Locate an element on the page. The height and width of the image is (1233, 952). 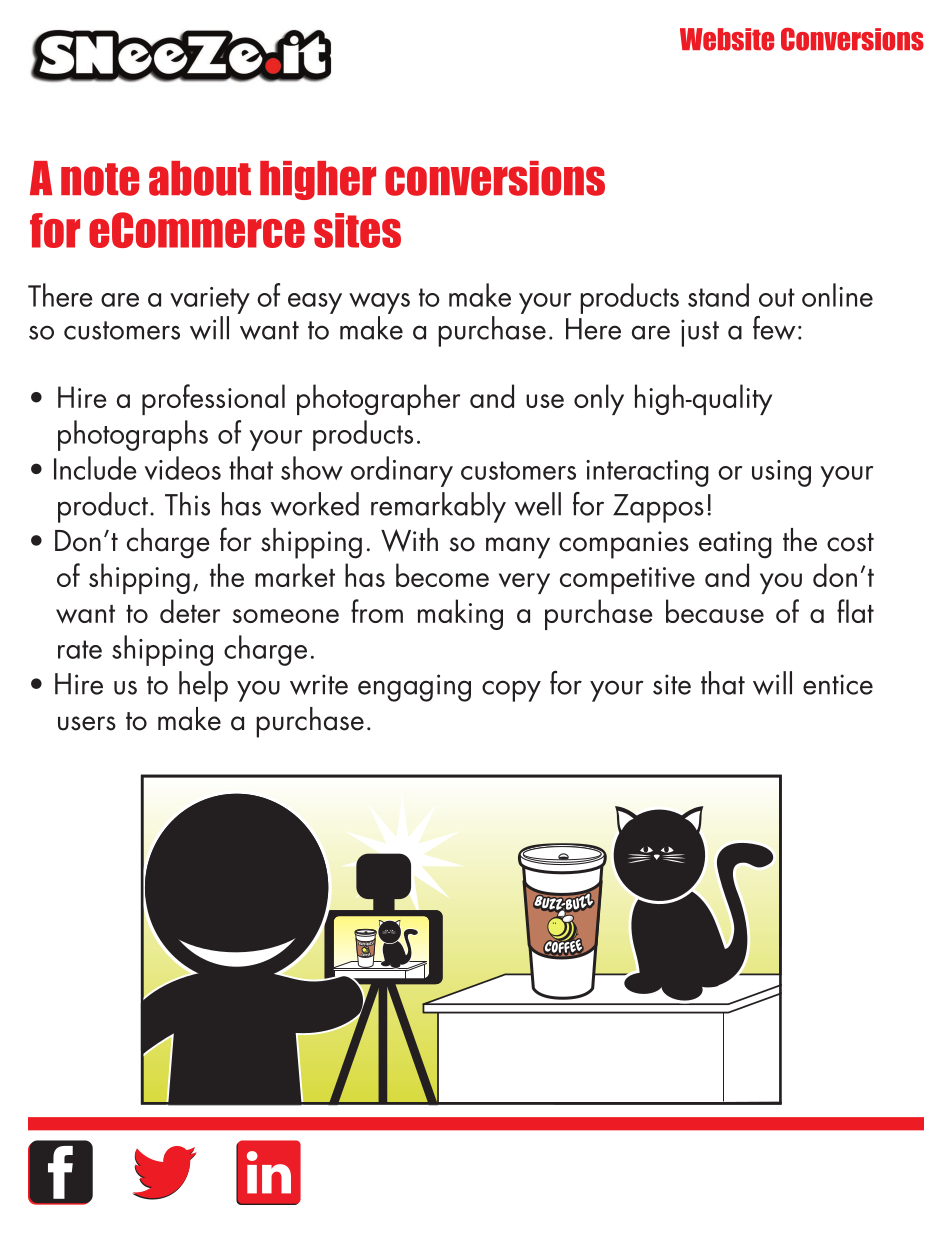
copy is located at coordinates (511, 691).
